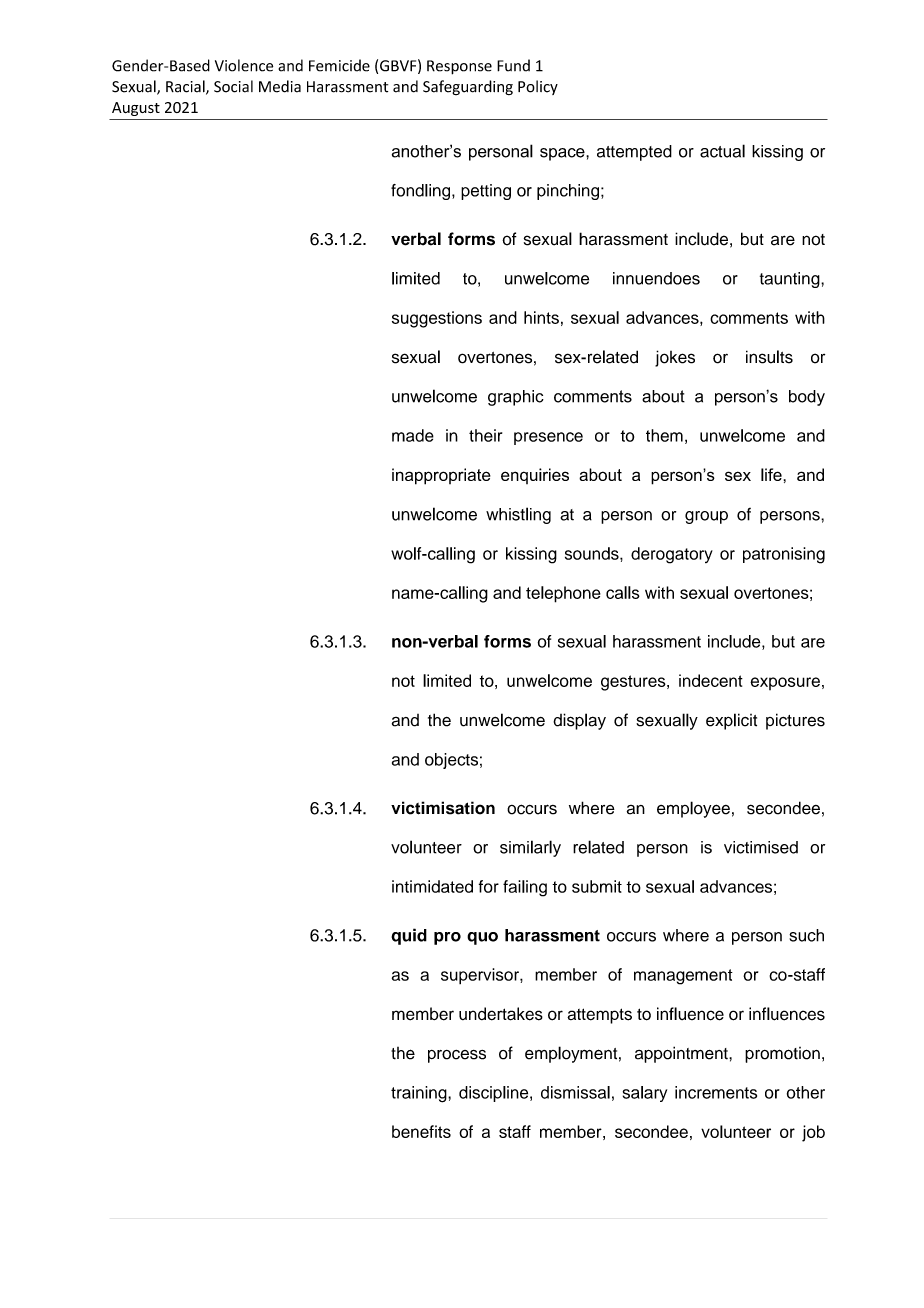 This image has width=924, height=1308. Describe the element at coordinates (441, 476) in the image. I see `inappropriate` at that location.
